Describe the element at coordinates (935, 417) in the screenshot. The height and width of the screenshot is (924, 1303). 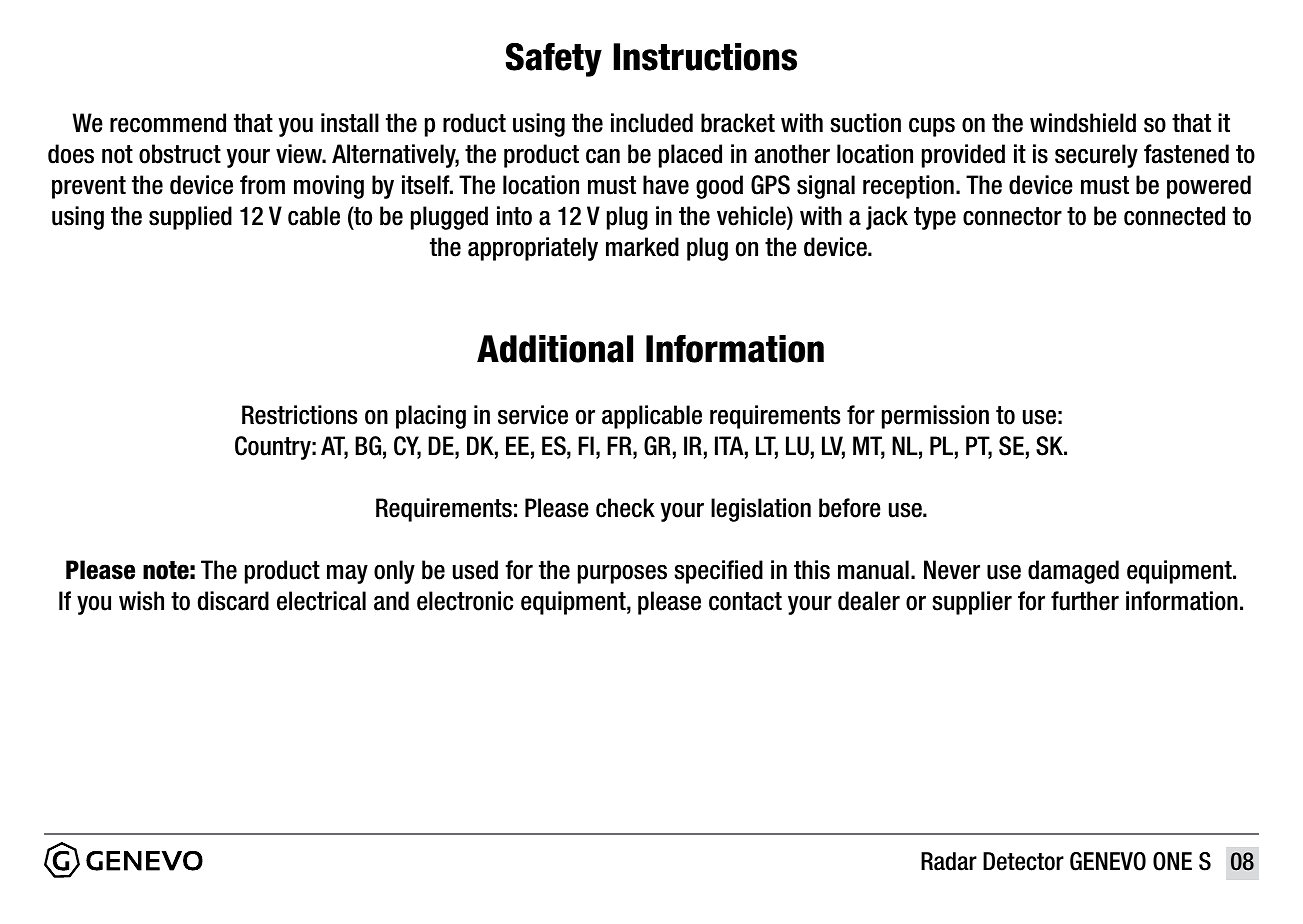
I see `permission` at that location.
